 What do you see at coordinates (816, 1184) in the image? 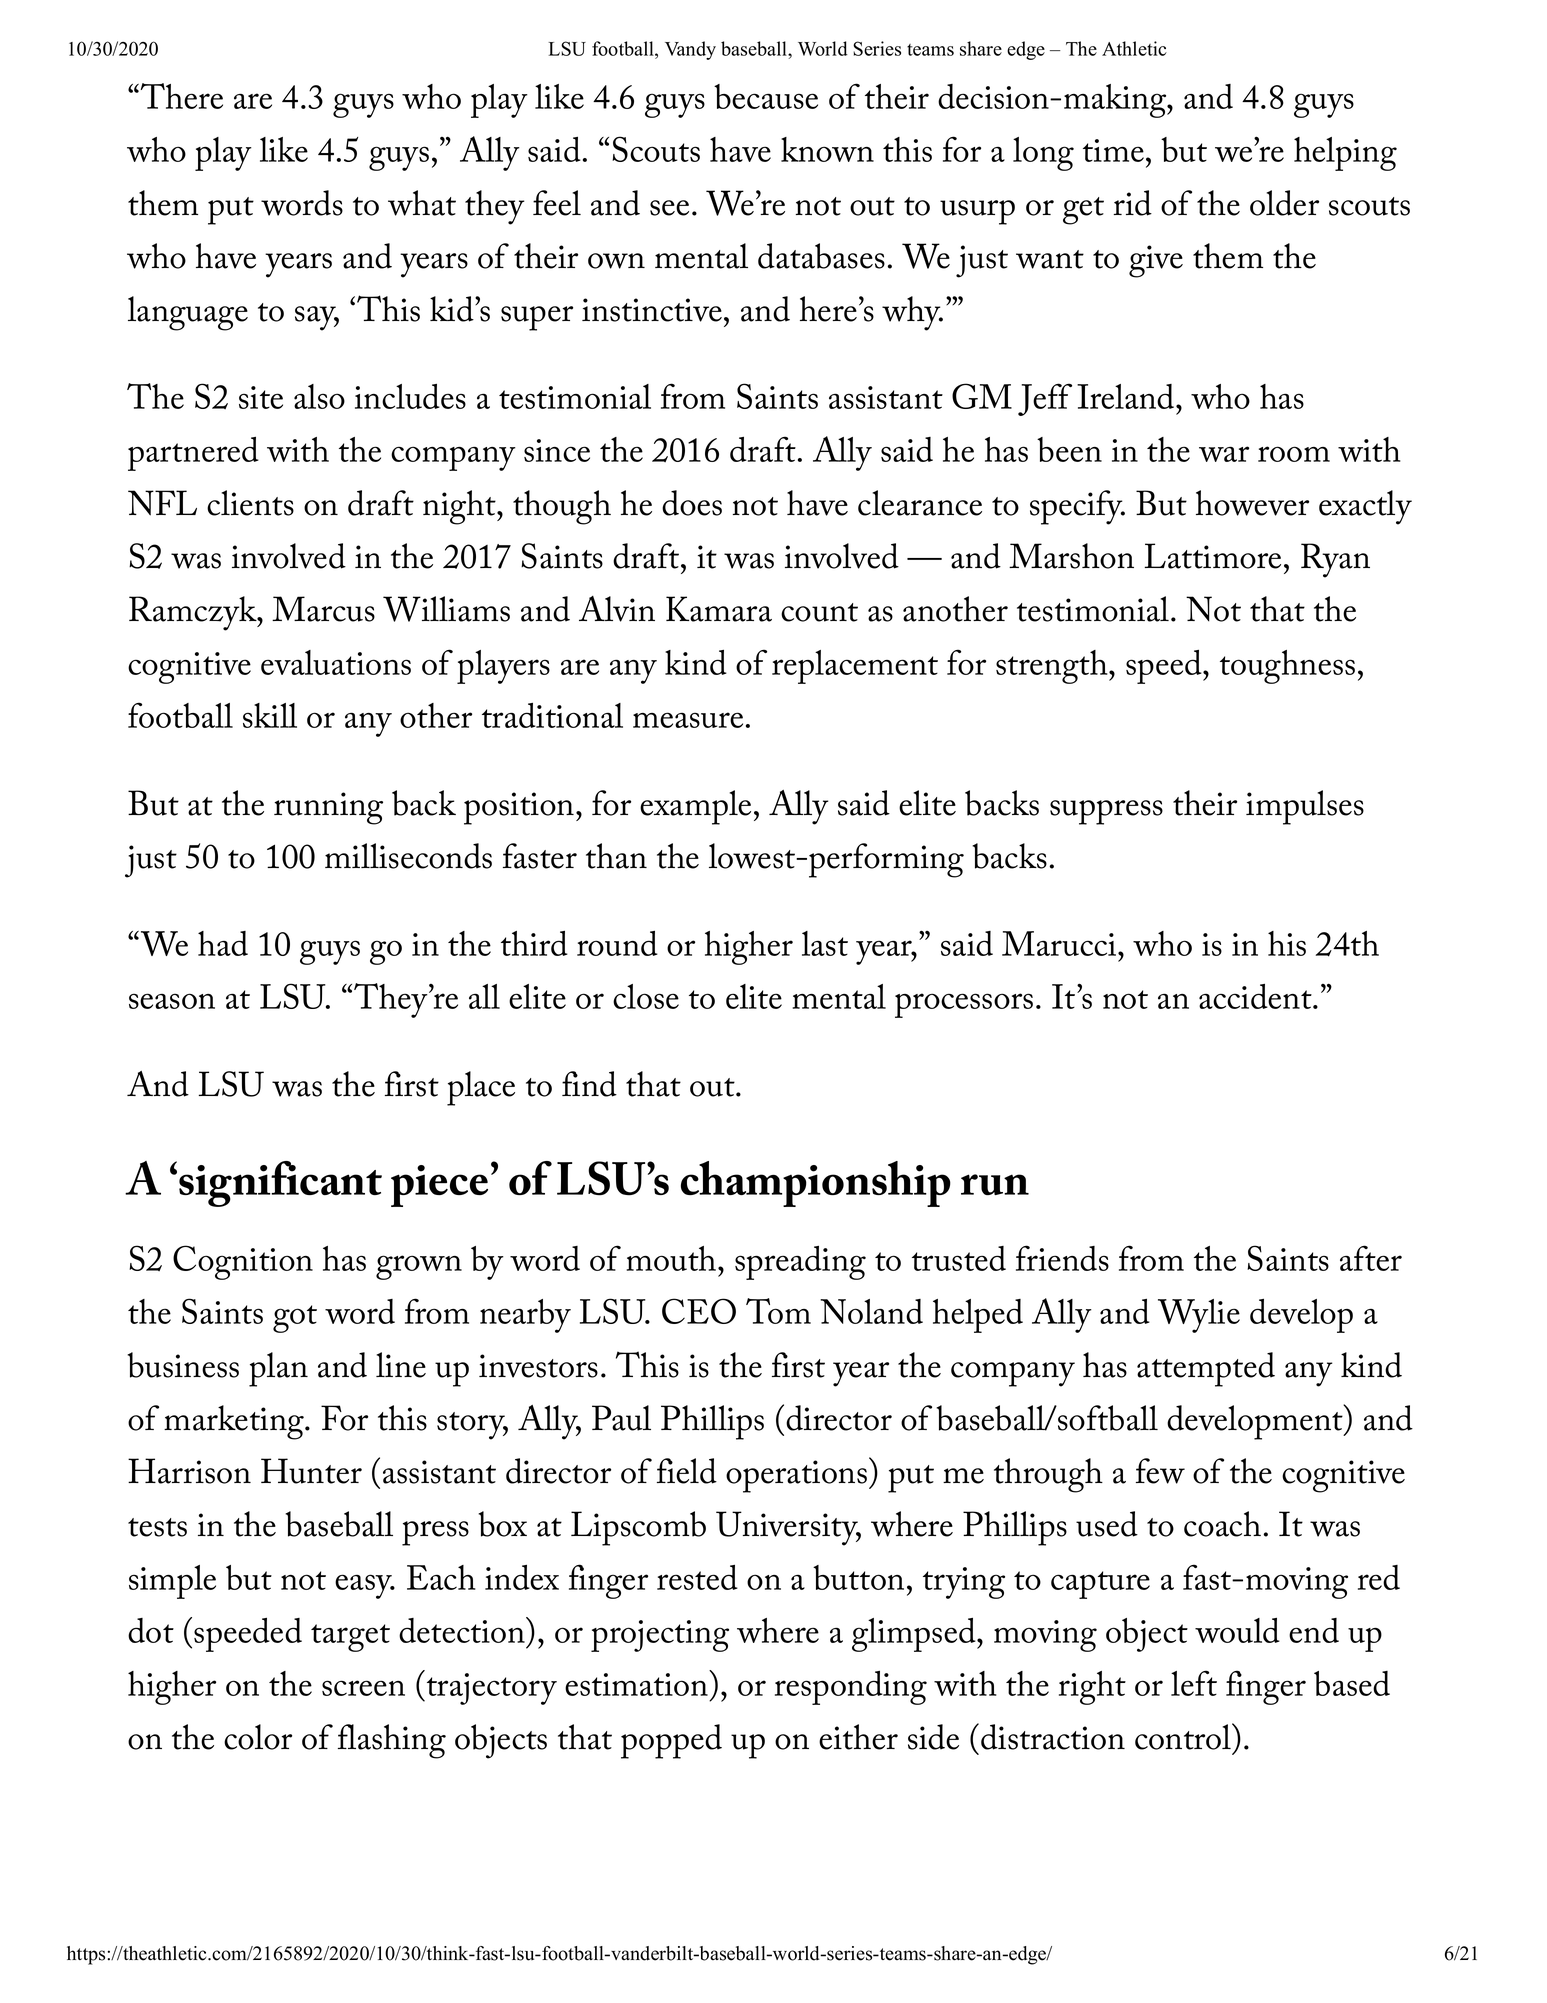
I see `championship` at bounding box center [816, 1184].
